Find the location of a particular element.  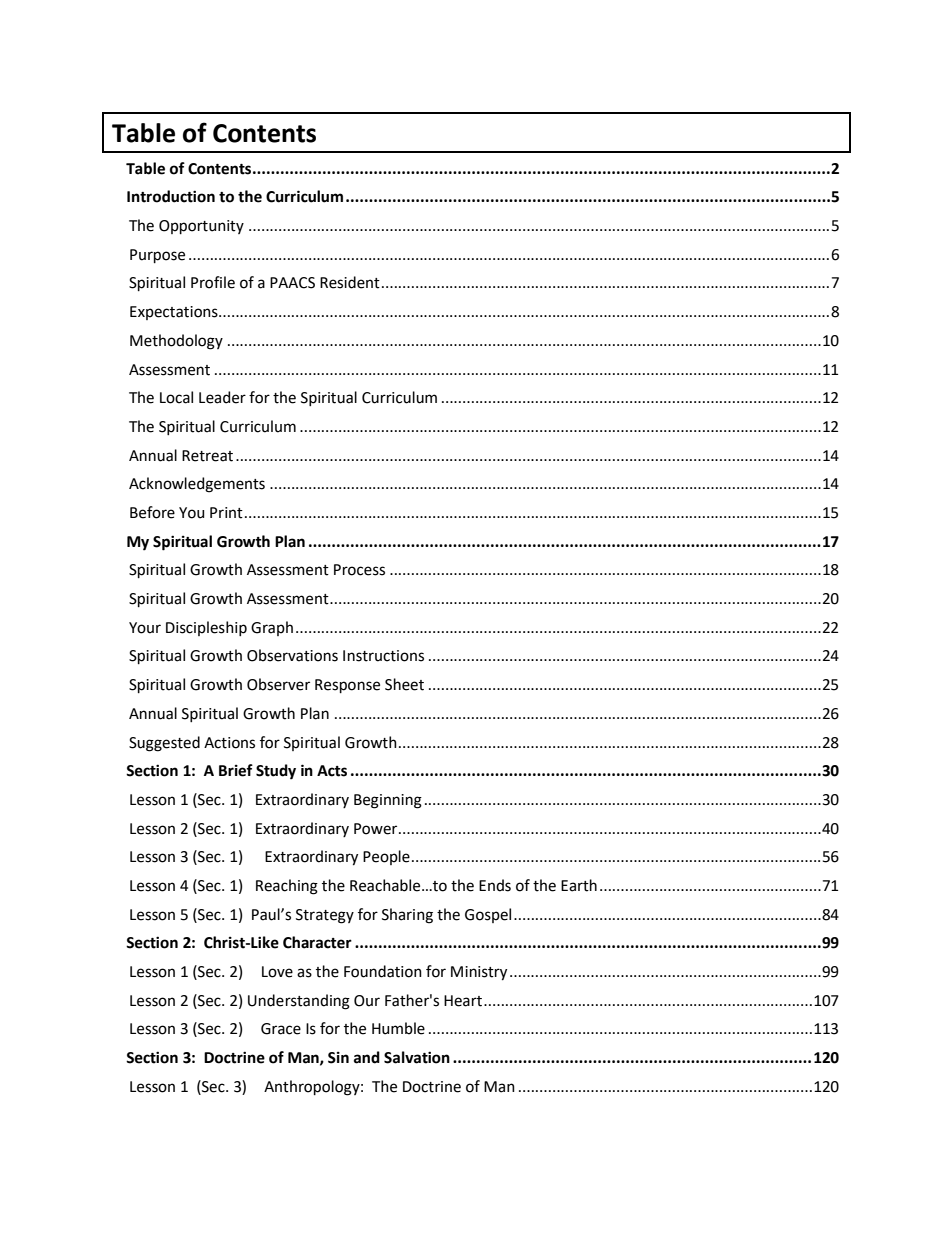

Process is located at coordinates (359, 570).
